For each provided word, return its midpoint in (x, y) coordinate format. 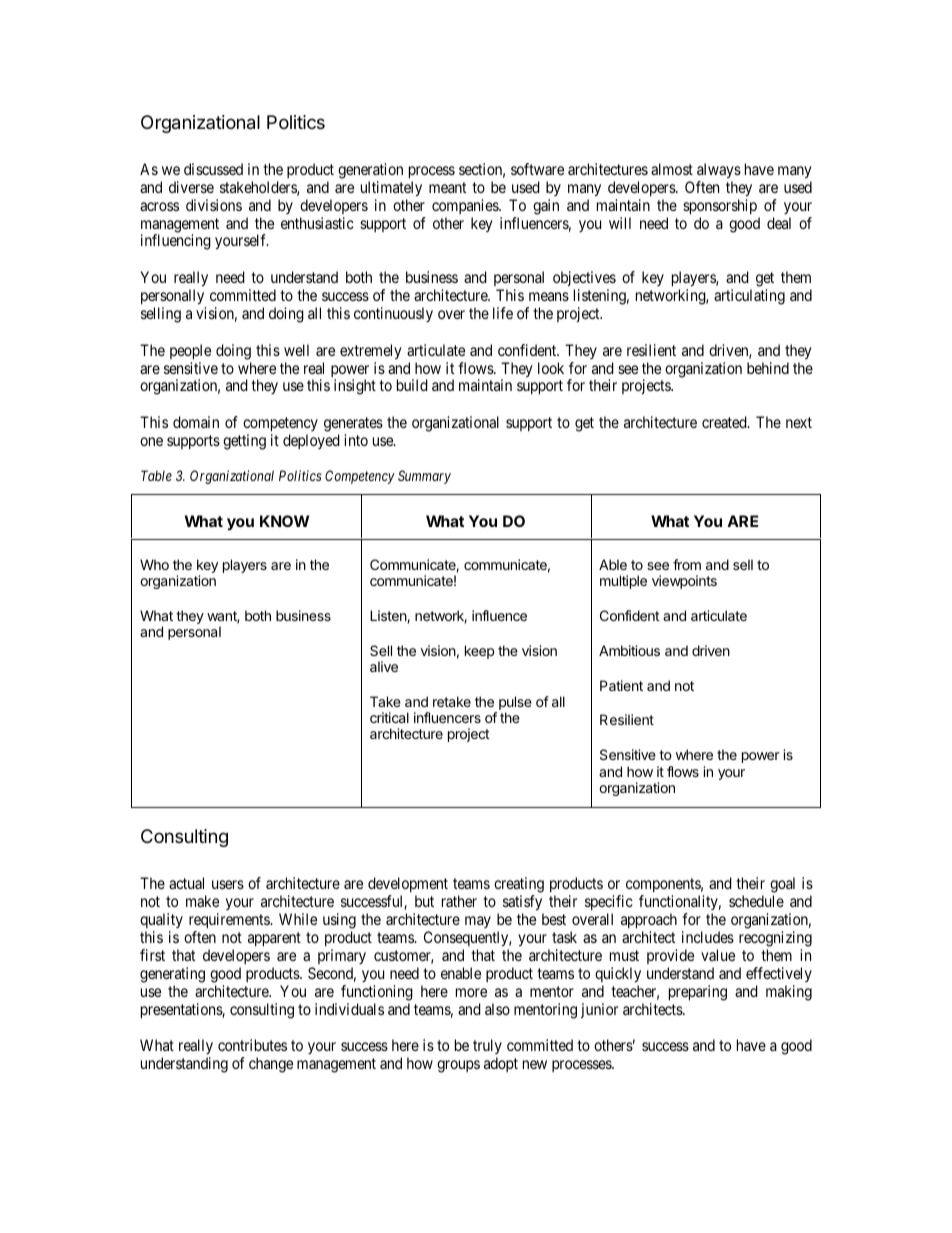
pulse (515, 704)
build (412, 385)
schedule (756, 901)
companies (466, 206)
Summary (424, 477)
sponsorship (720, 207)
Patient (621, 685)
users (228, 884)
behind (768, 368)
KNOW (284, 521)
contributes (252, 1045)
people (190, 352)
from (687, 564)
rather (459, 901)
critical (389, 717)
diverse (191, 187)
